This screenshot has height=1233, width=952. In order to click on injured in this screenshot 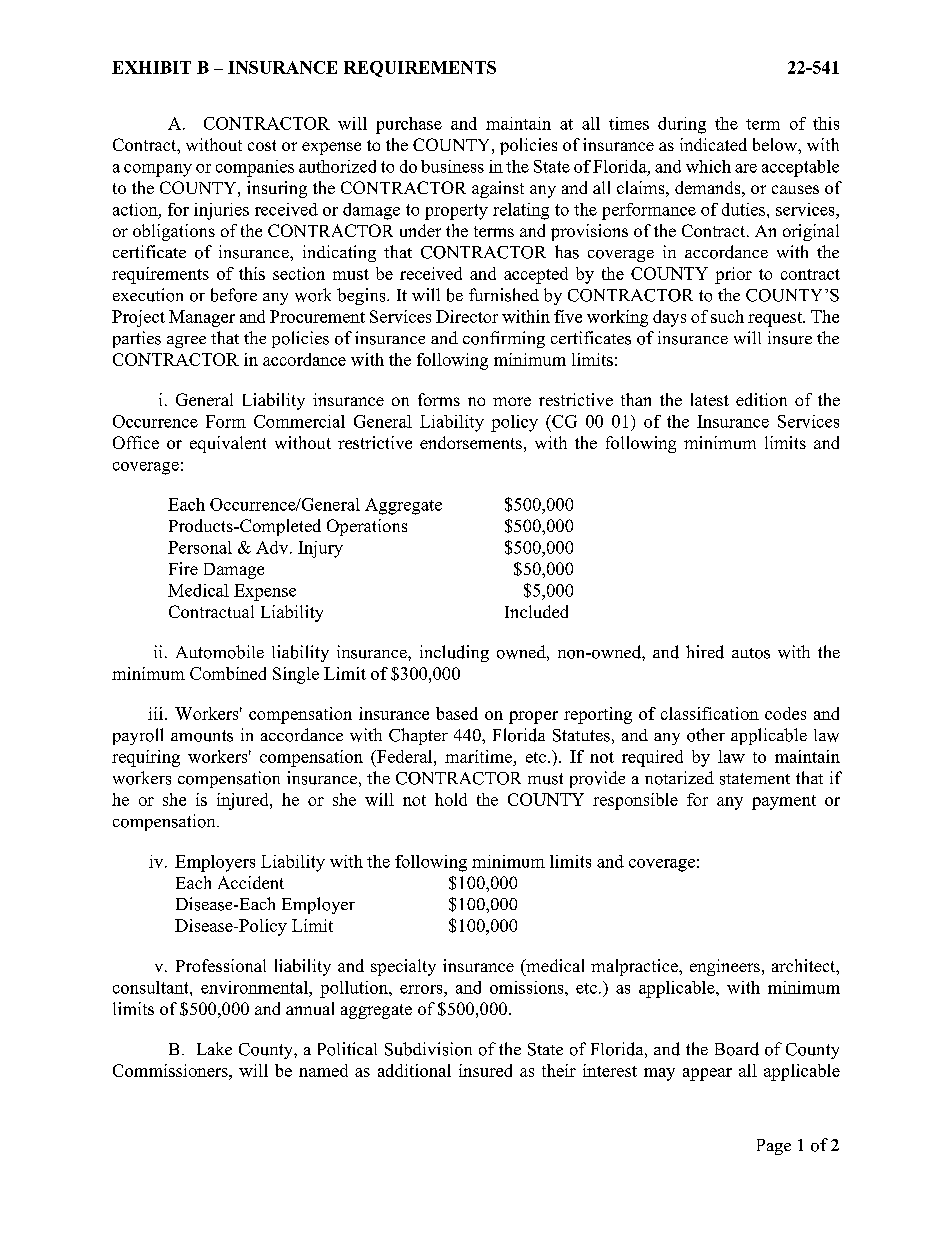, I will do `click(244, 801)`.
